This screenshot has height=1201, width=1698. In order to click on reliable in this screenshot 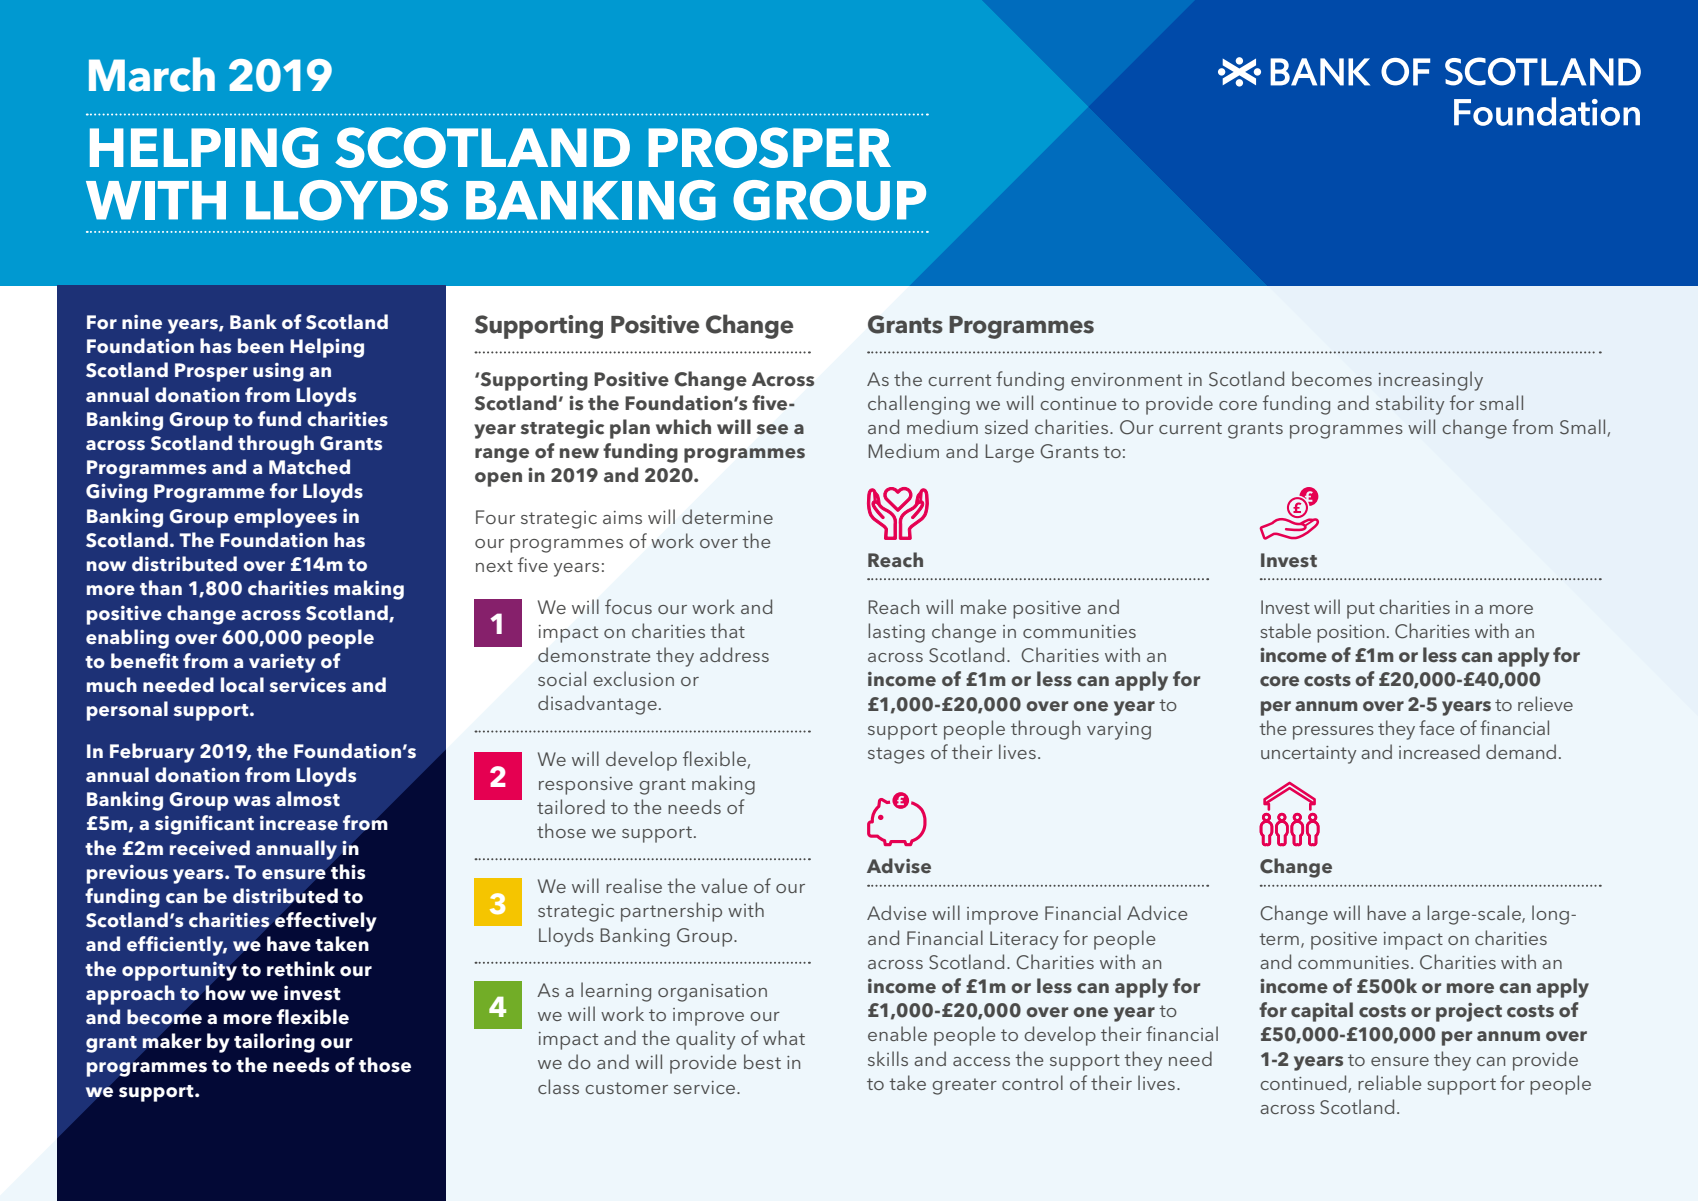, I will do `click(1389, 1082)`.
